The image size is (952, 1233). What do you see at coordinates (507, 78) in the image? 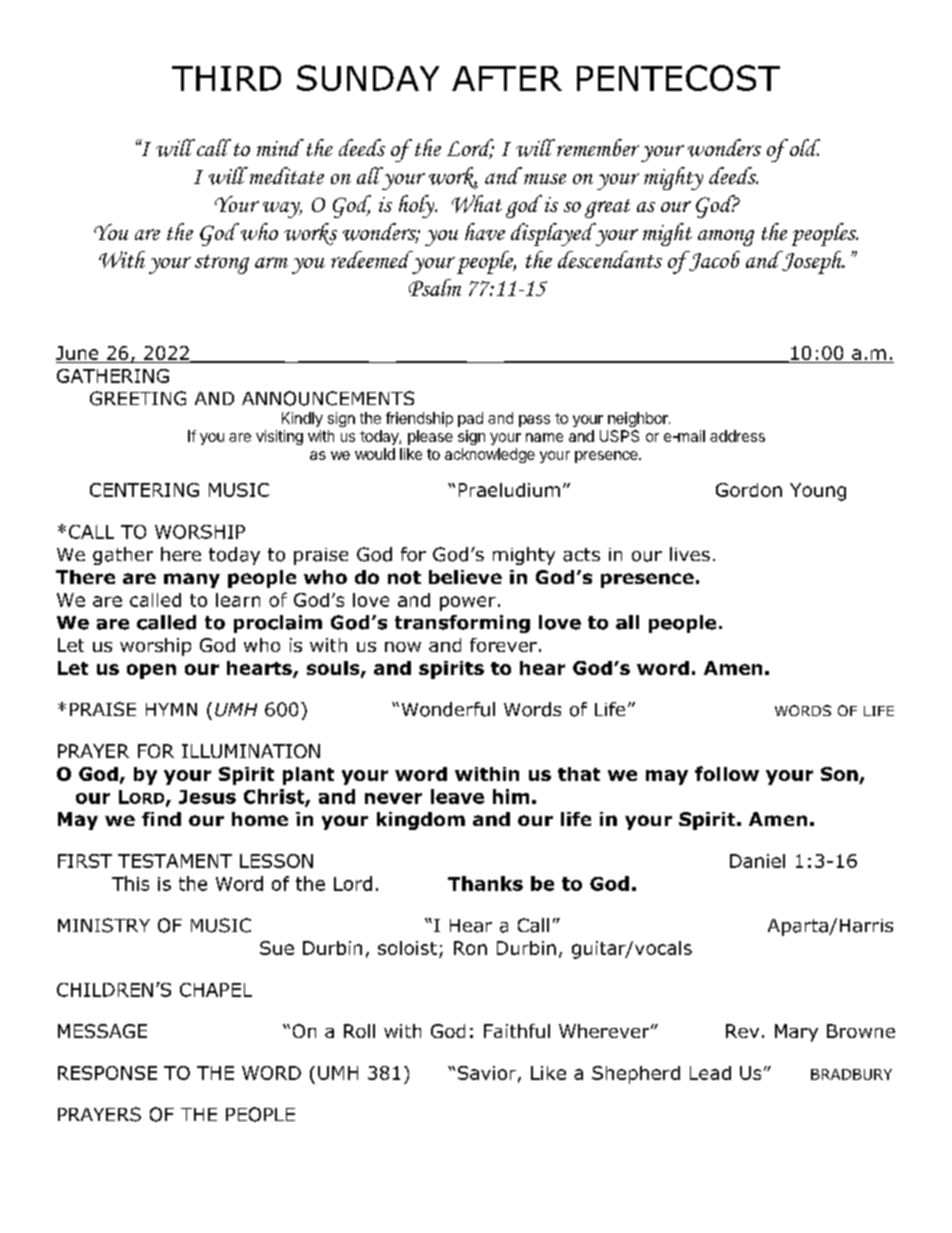
I see `AFTER` at bounding box center [507, 78].
